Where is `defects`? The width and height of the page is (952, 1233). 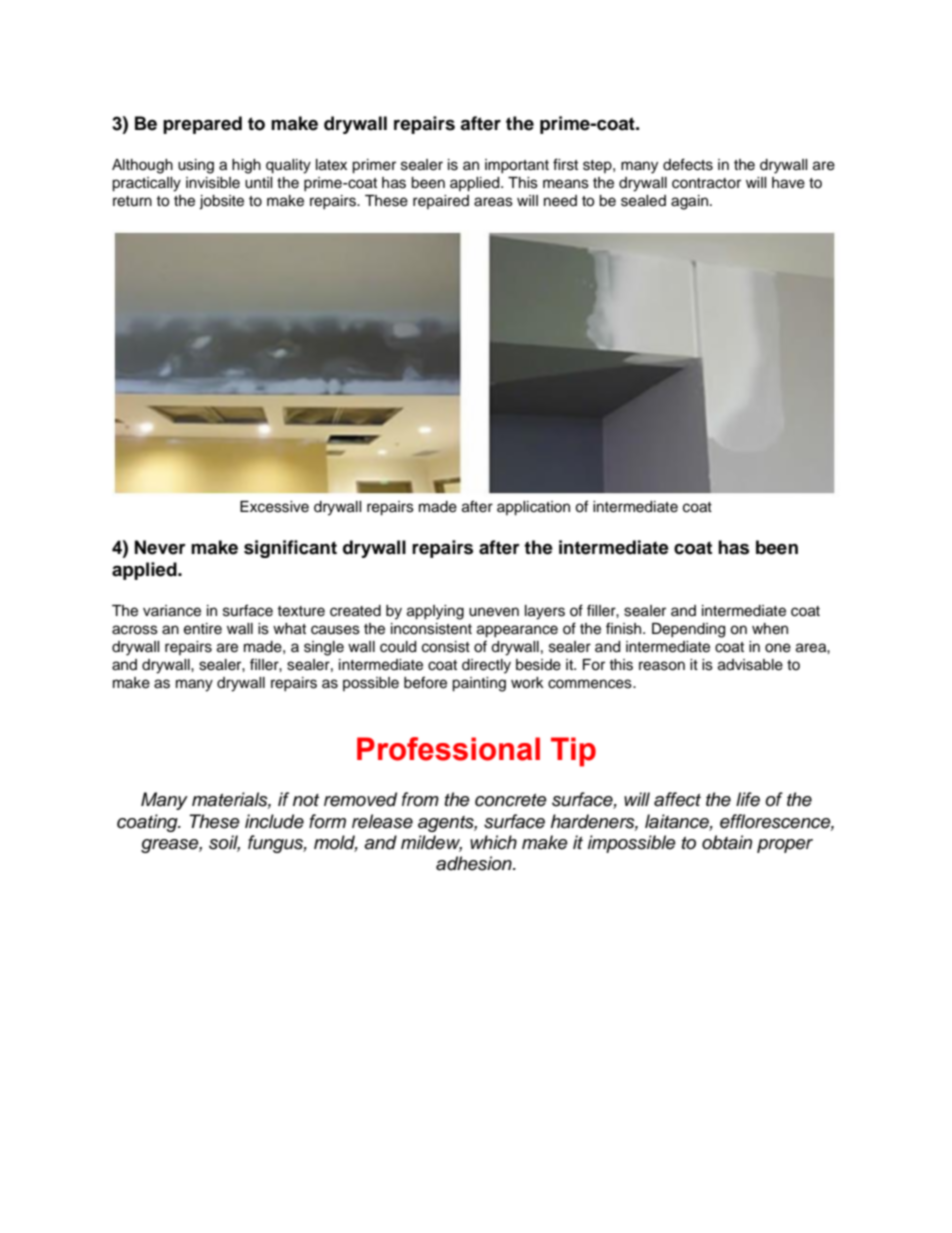
defects is located at coordinates (688, 164).
